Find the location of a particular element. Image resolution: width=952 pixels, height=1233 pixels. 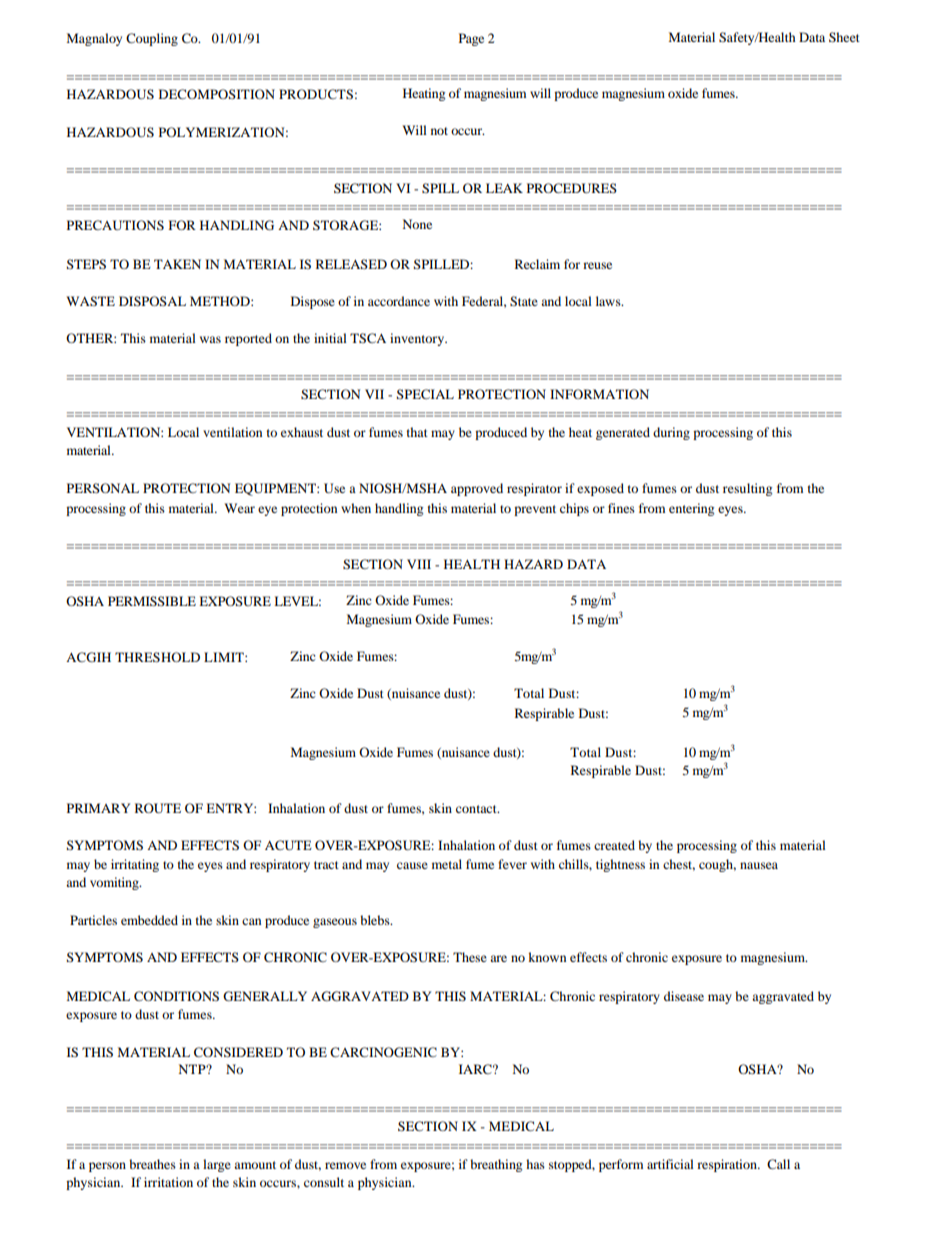

nausea is located at coordinates (759, 865).
